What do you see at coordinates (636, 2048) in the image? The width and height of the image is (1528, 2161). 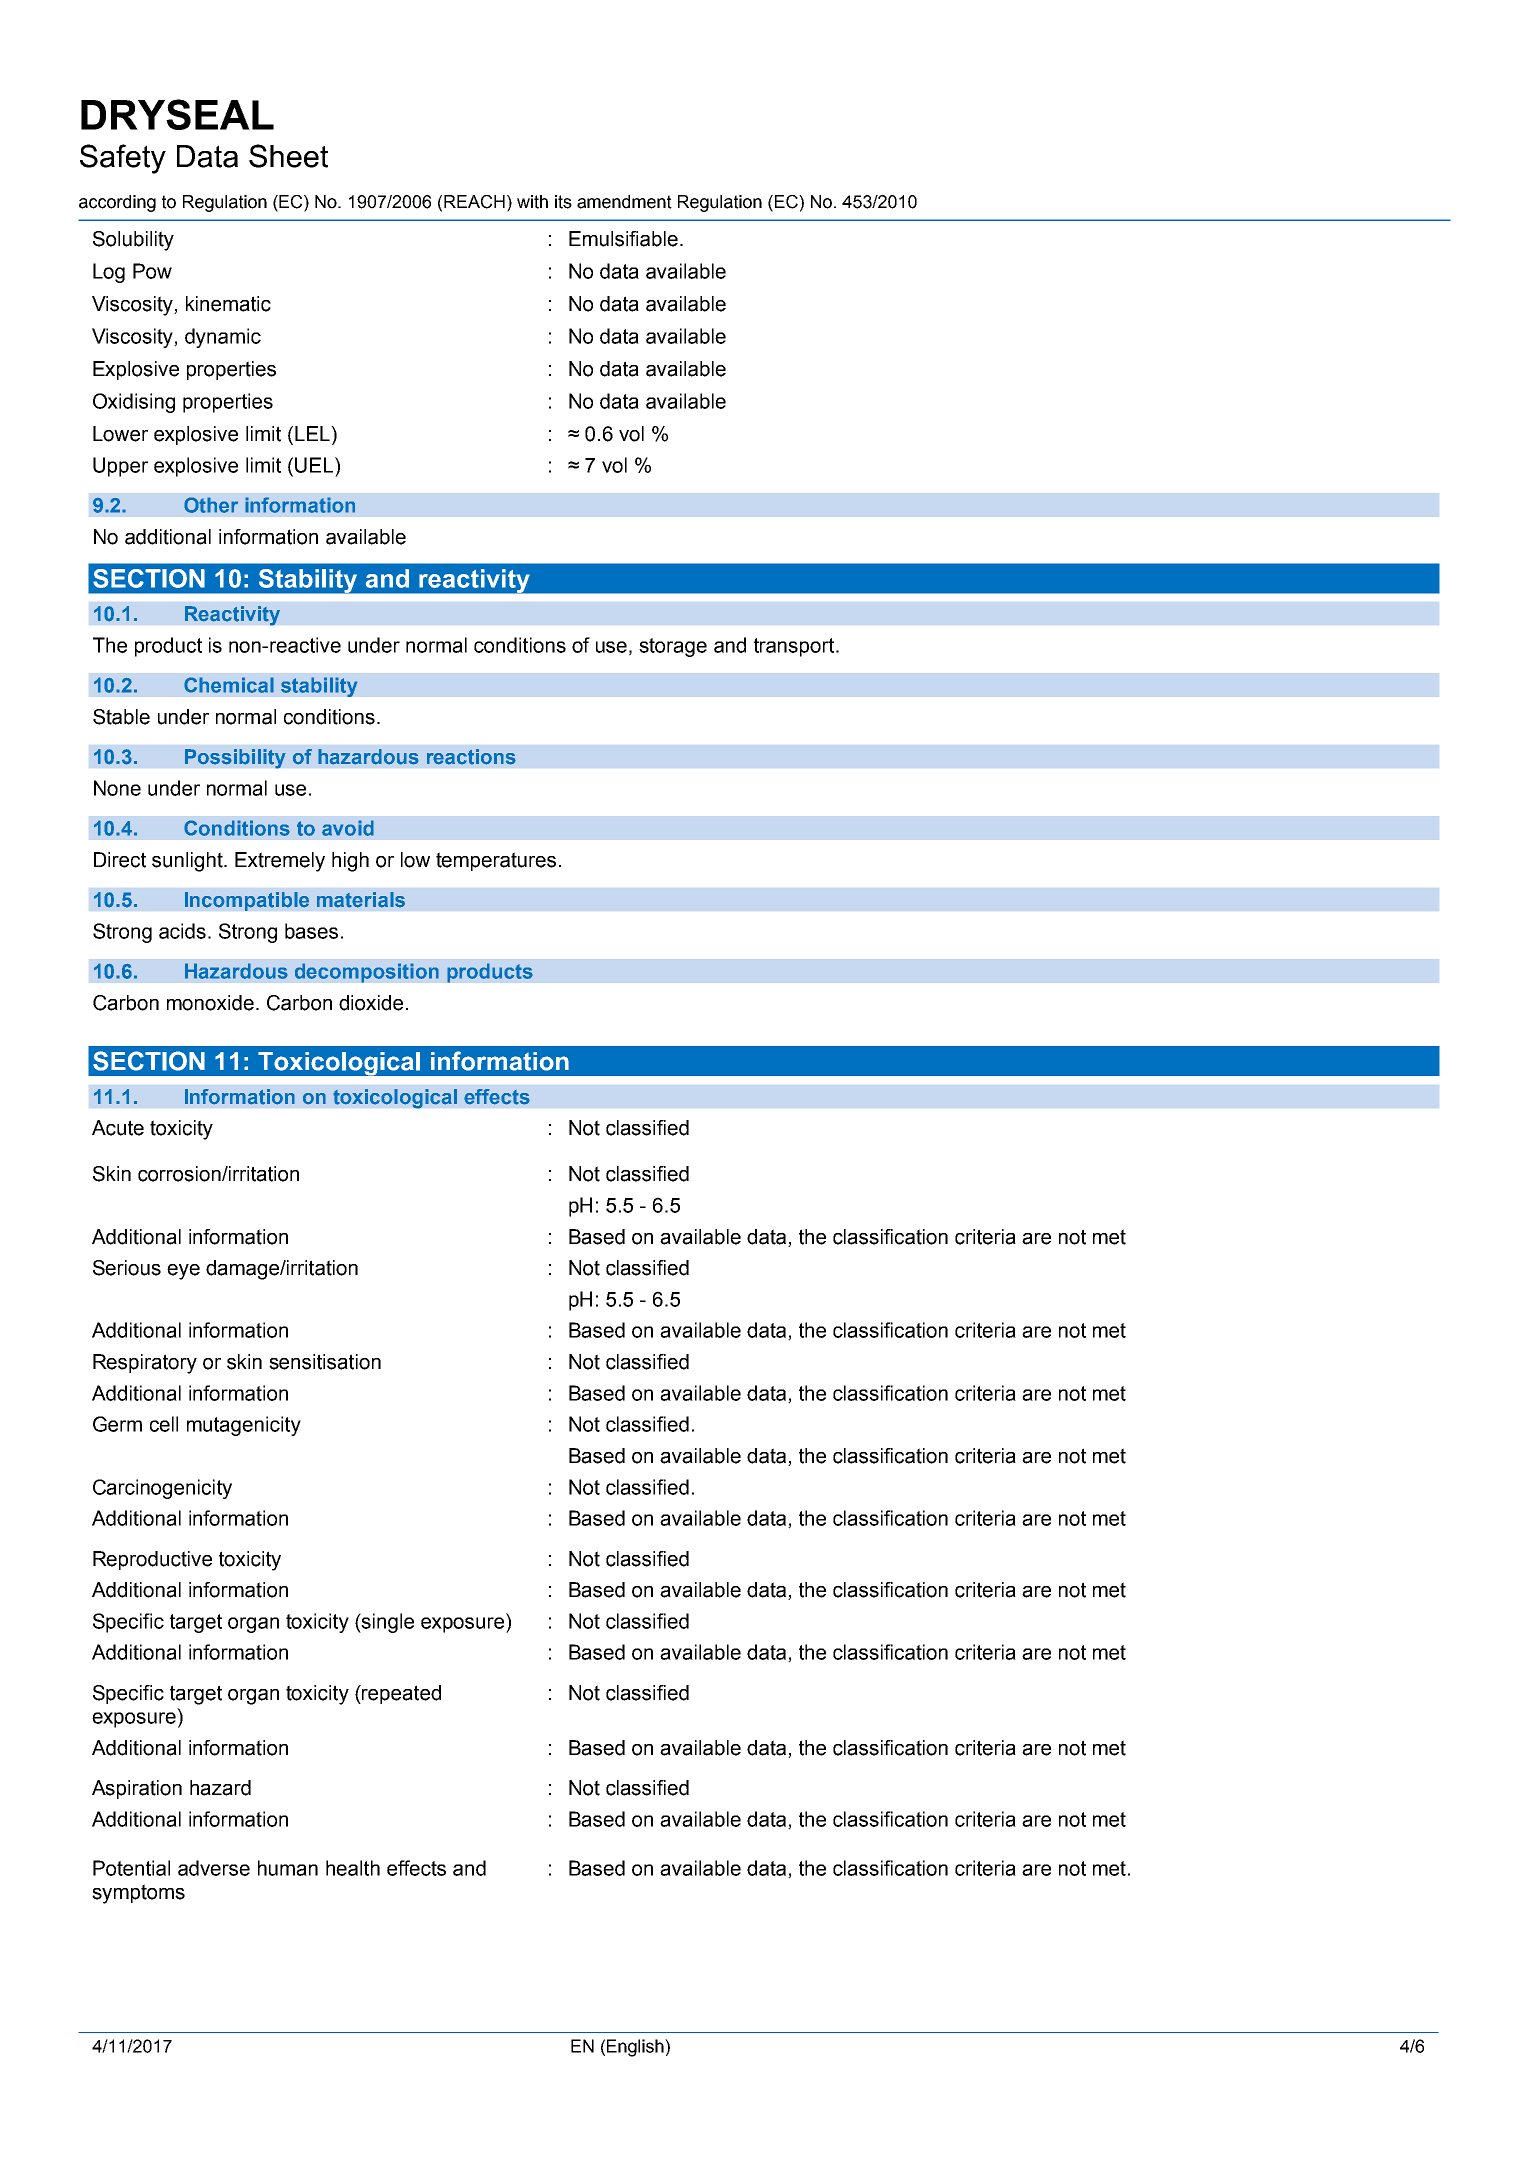 I see `English` at bounding box center [636, 2048].
